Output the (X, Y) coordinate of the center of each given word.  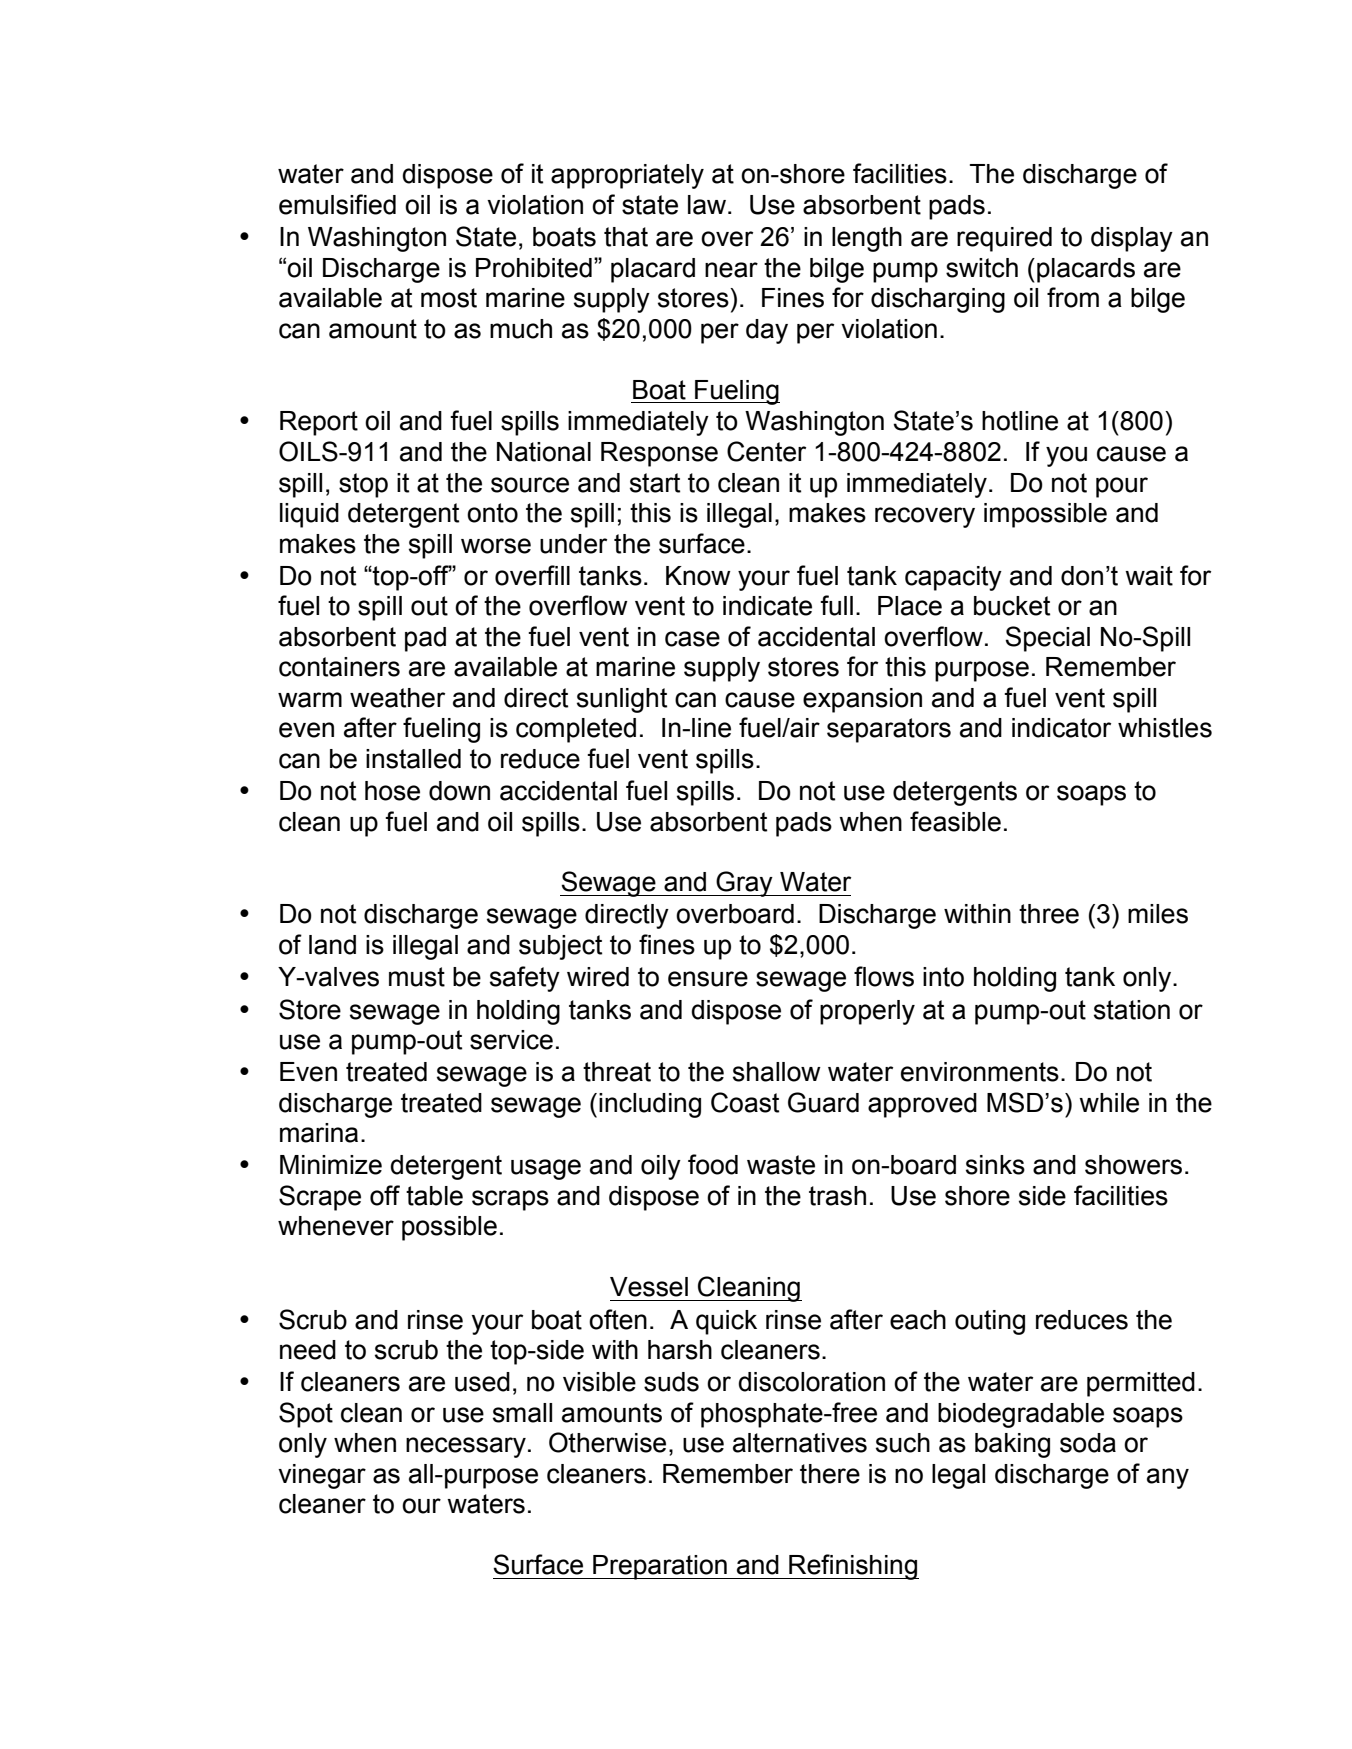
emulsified (337, 204)
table (434, 1196)
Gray (744, 884)
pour (1122, 487)
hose (392, 791)
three (1049, 914)
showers (1133, 1165)
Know (698, 576)
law (708, 205)
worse (496, 546)
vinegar (322, 1476)
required (1004, 239)
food (713, 1164)
